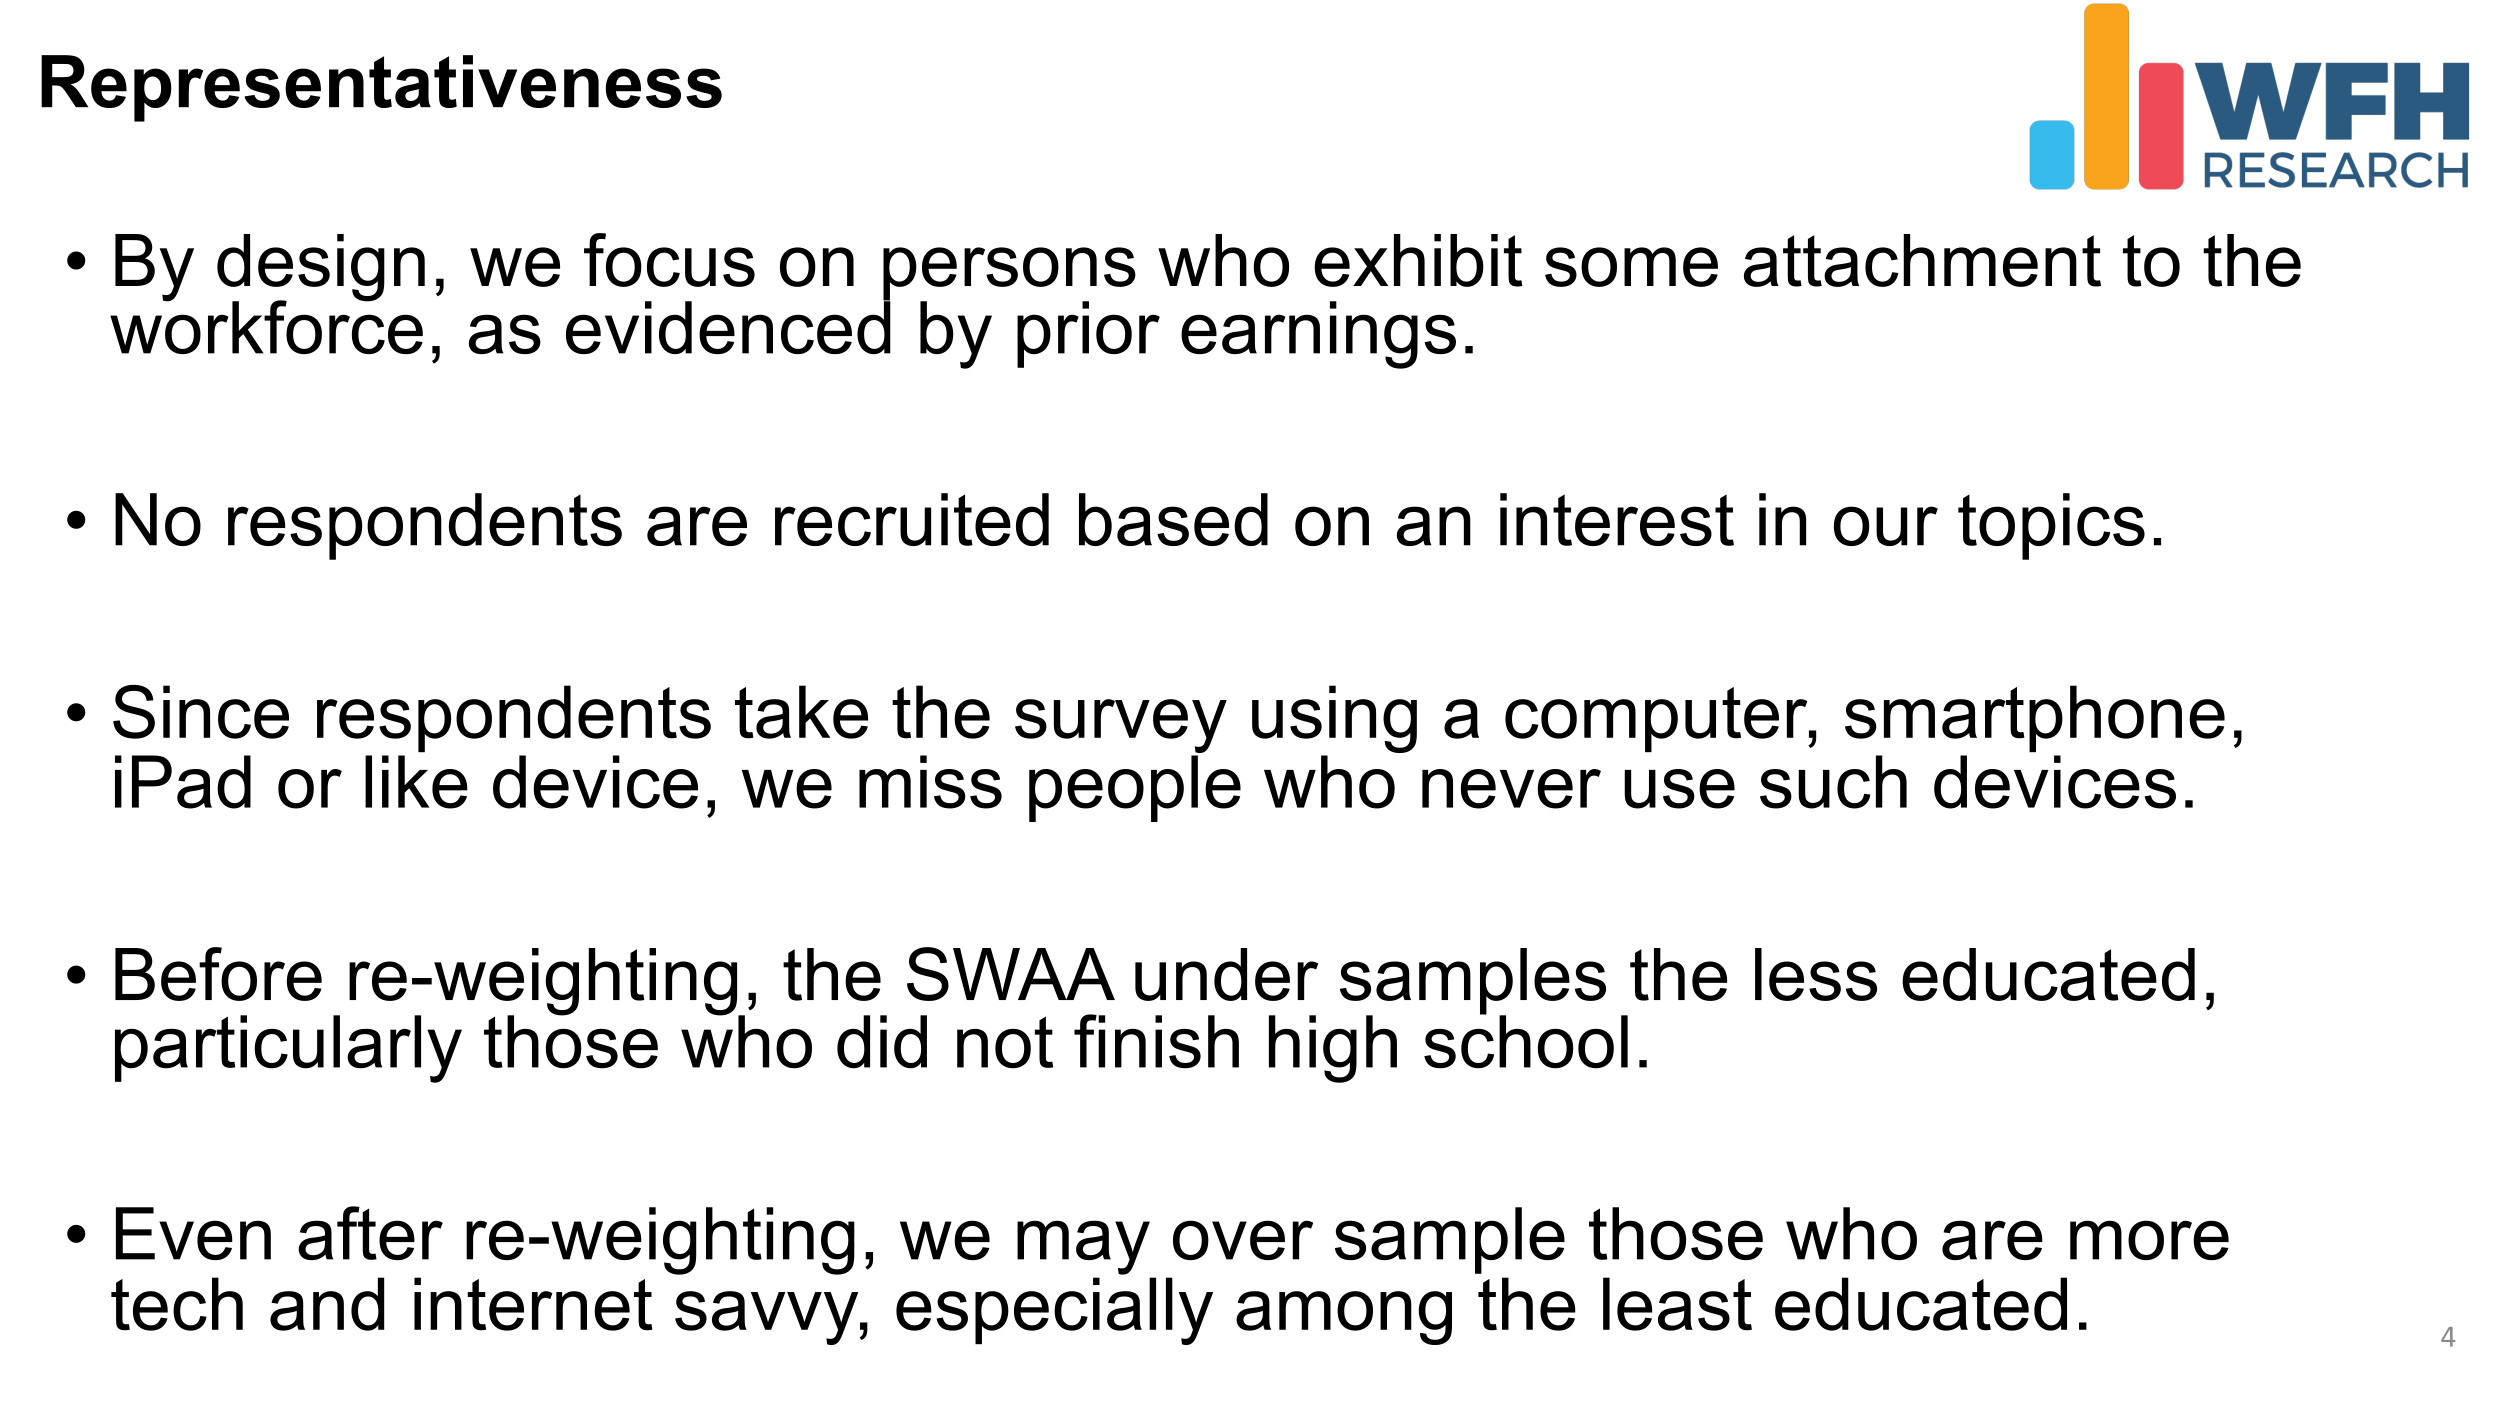 Image resolution: width=2493 pixels, height=1402 pixels. What do you see at coordinates (218, 974) in the screenshot?
I see `Before` at bounding box center [218, 974].
